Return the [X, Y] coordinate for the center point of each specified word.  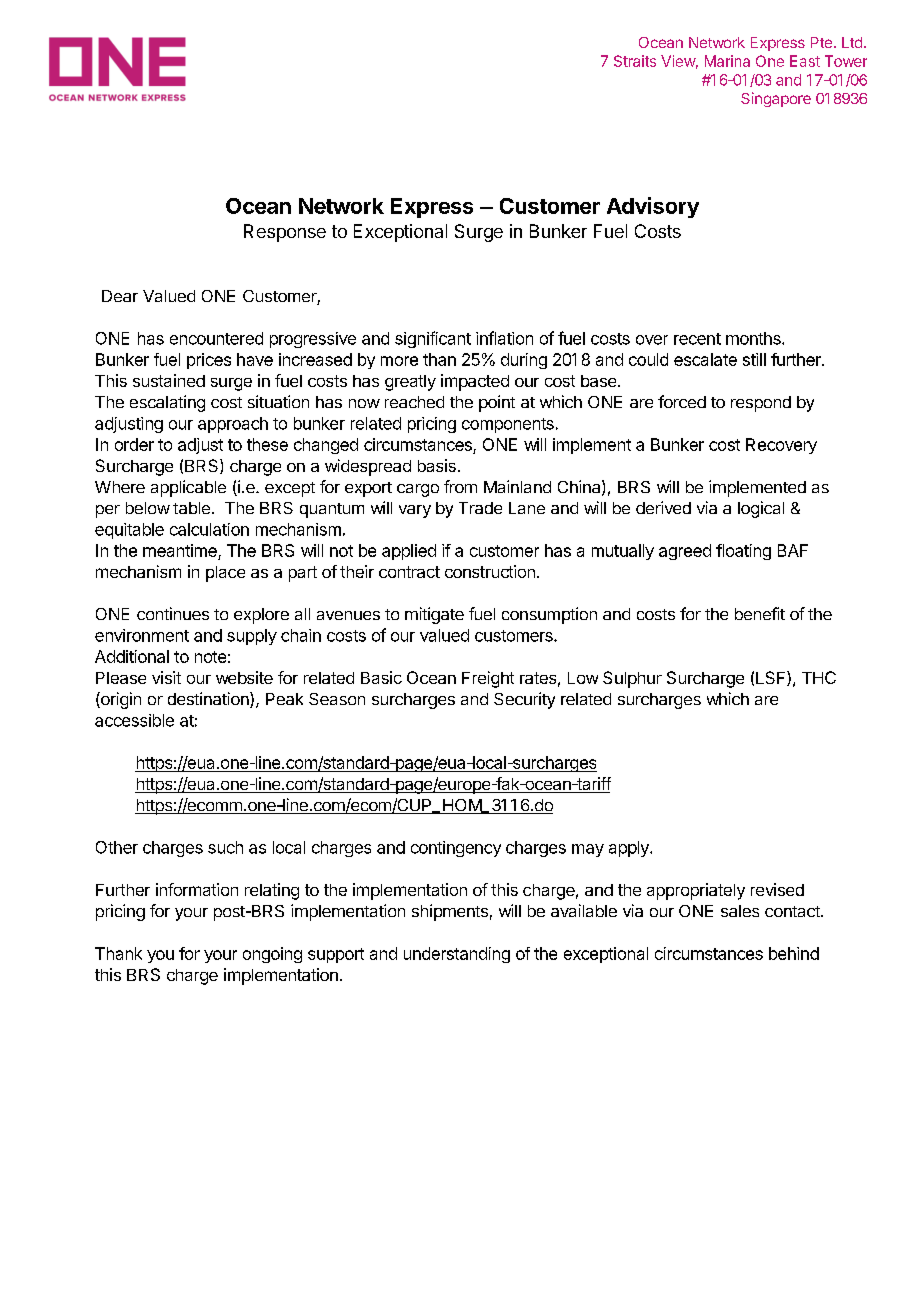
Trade [480, 508]
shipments [450, 912]
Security [524, 700]
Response [285, 233]
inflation [504, 338]
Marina [727, 61]
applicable [188, 488]
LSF [772, 678]
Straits [635, 61]
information [197, 889]
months [754, 338]
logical [761, 509]
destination [209, 700]
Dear [120, 296]
